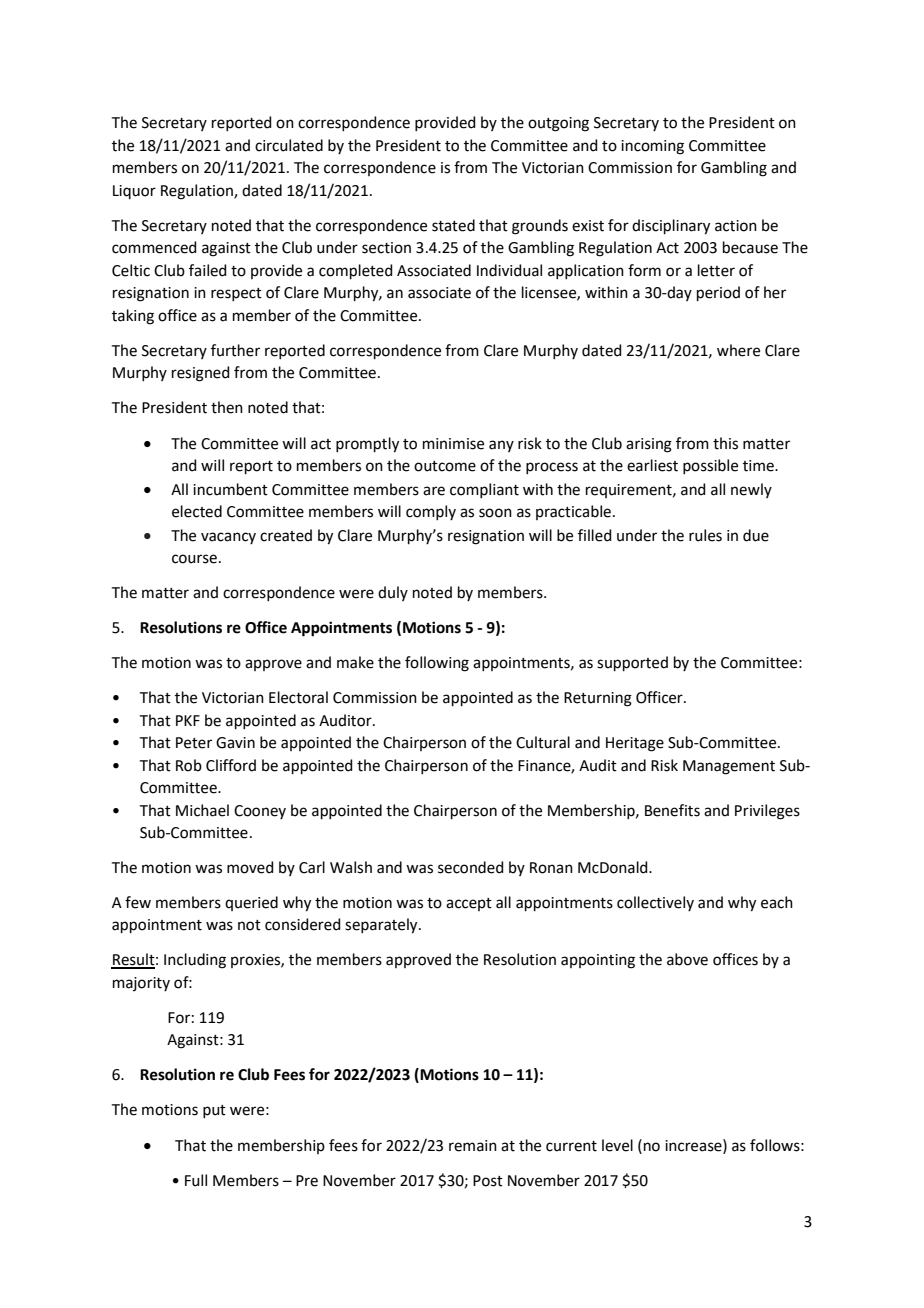 The image size is (924, 1308). What do you see at coordinates (632, 663) in the screenshot?
I see `supported` at bounding box center [632, 663].
